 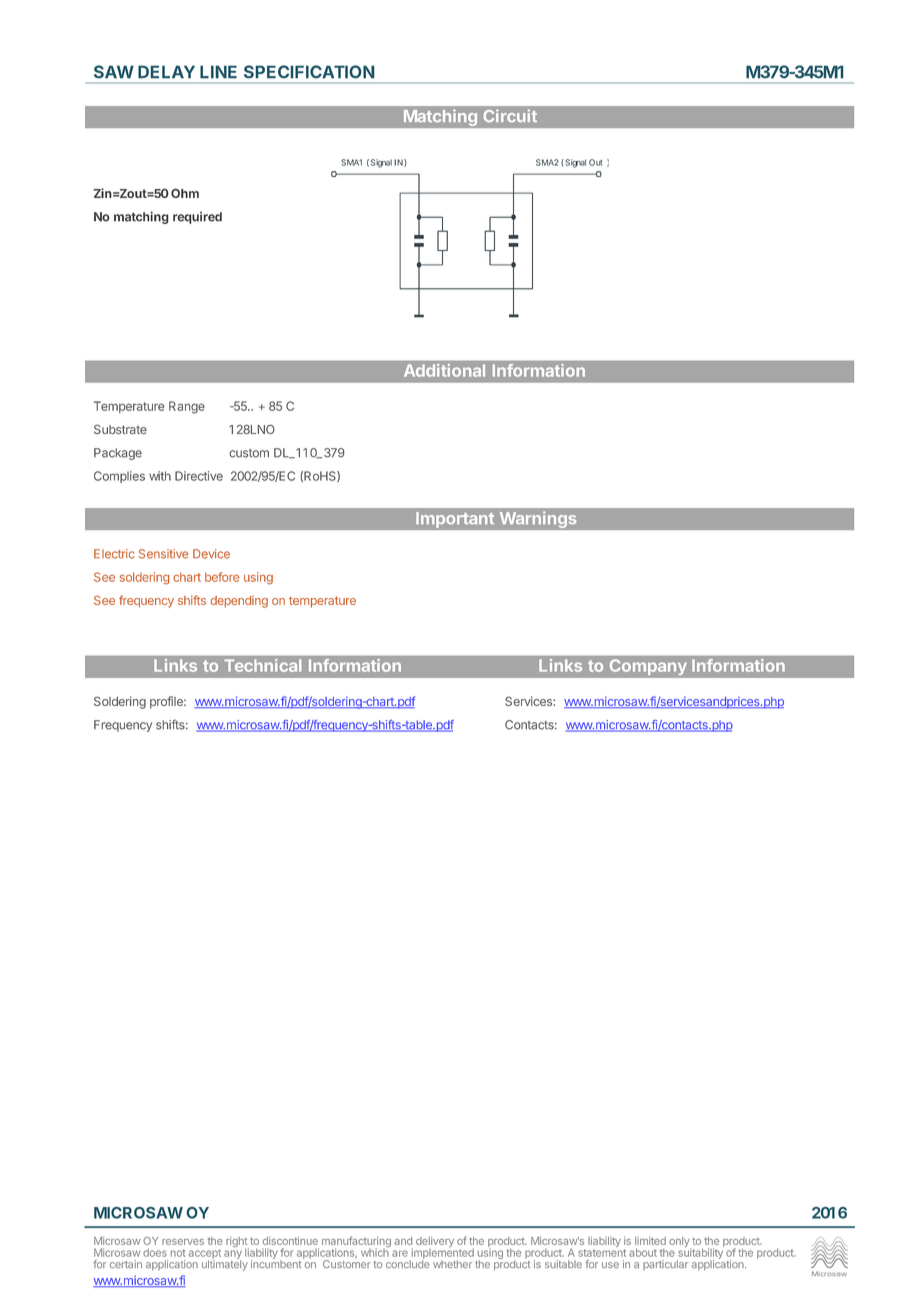 I want to click on limited, so click(x=650, y=1241).
